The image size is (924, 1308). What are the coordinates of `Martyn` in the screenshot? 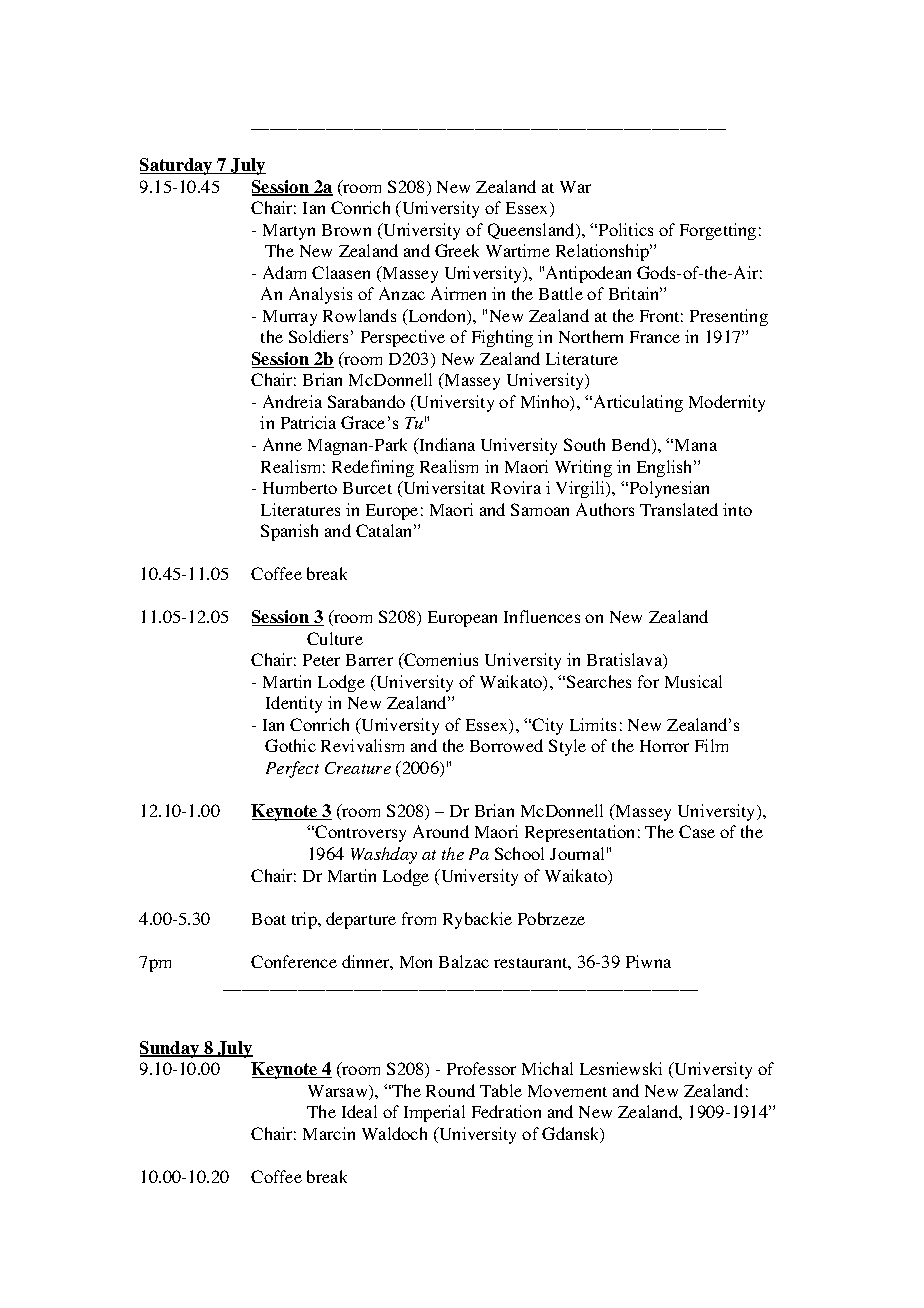 It's located at (289, 232).
